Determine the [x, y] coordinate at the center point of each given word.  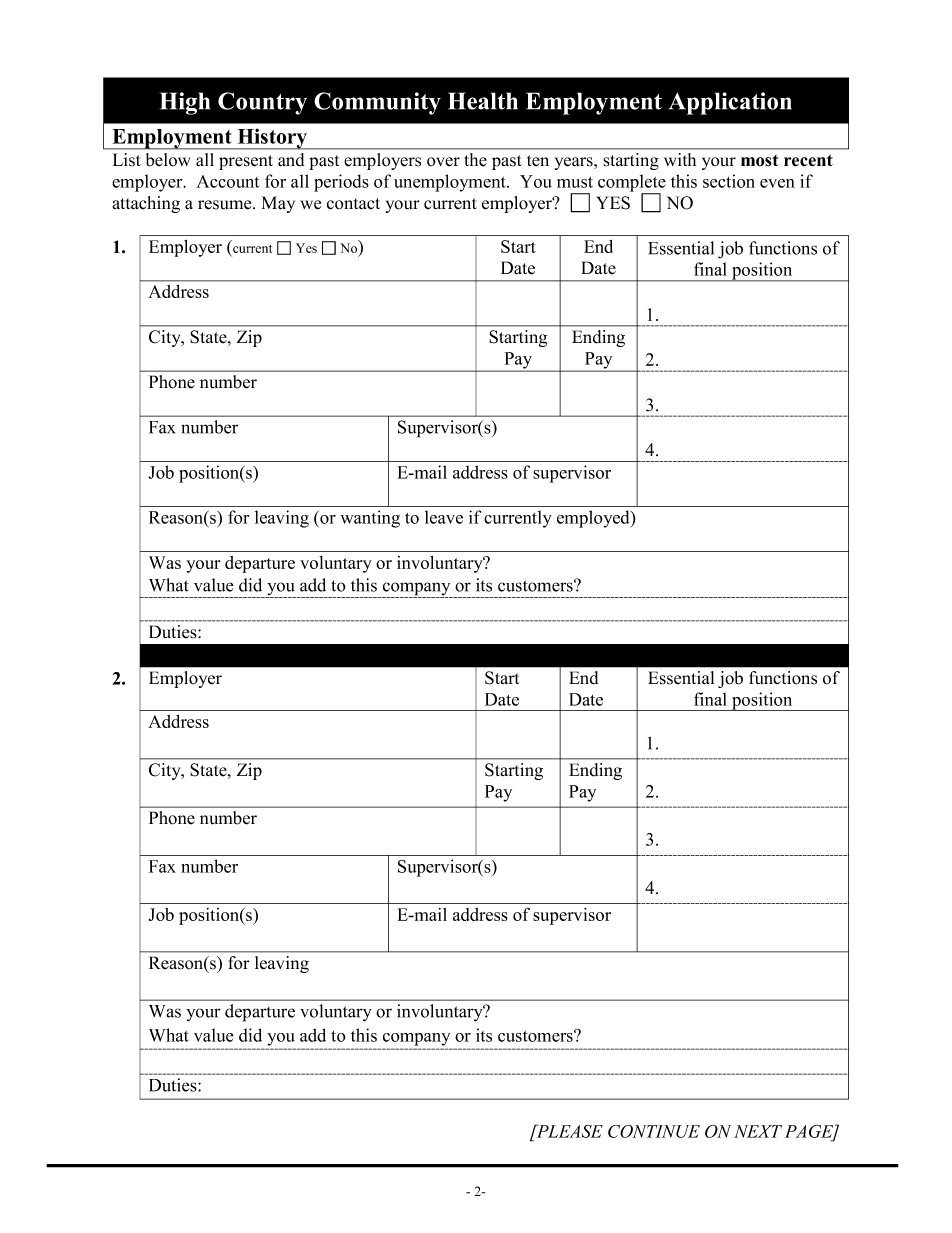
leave [444, 517]
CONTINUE [654, 1131]
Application [730, 103]
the [476, 160]
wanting [370, 519]
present [246, 162]
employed [594, 519]
